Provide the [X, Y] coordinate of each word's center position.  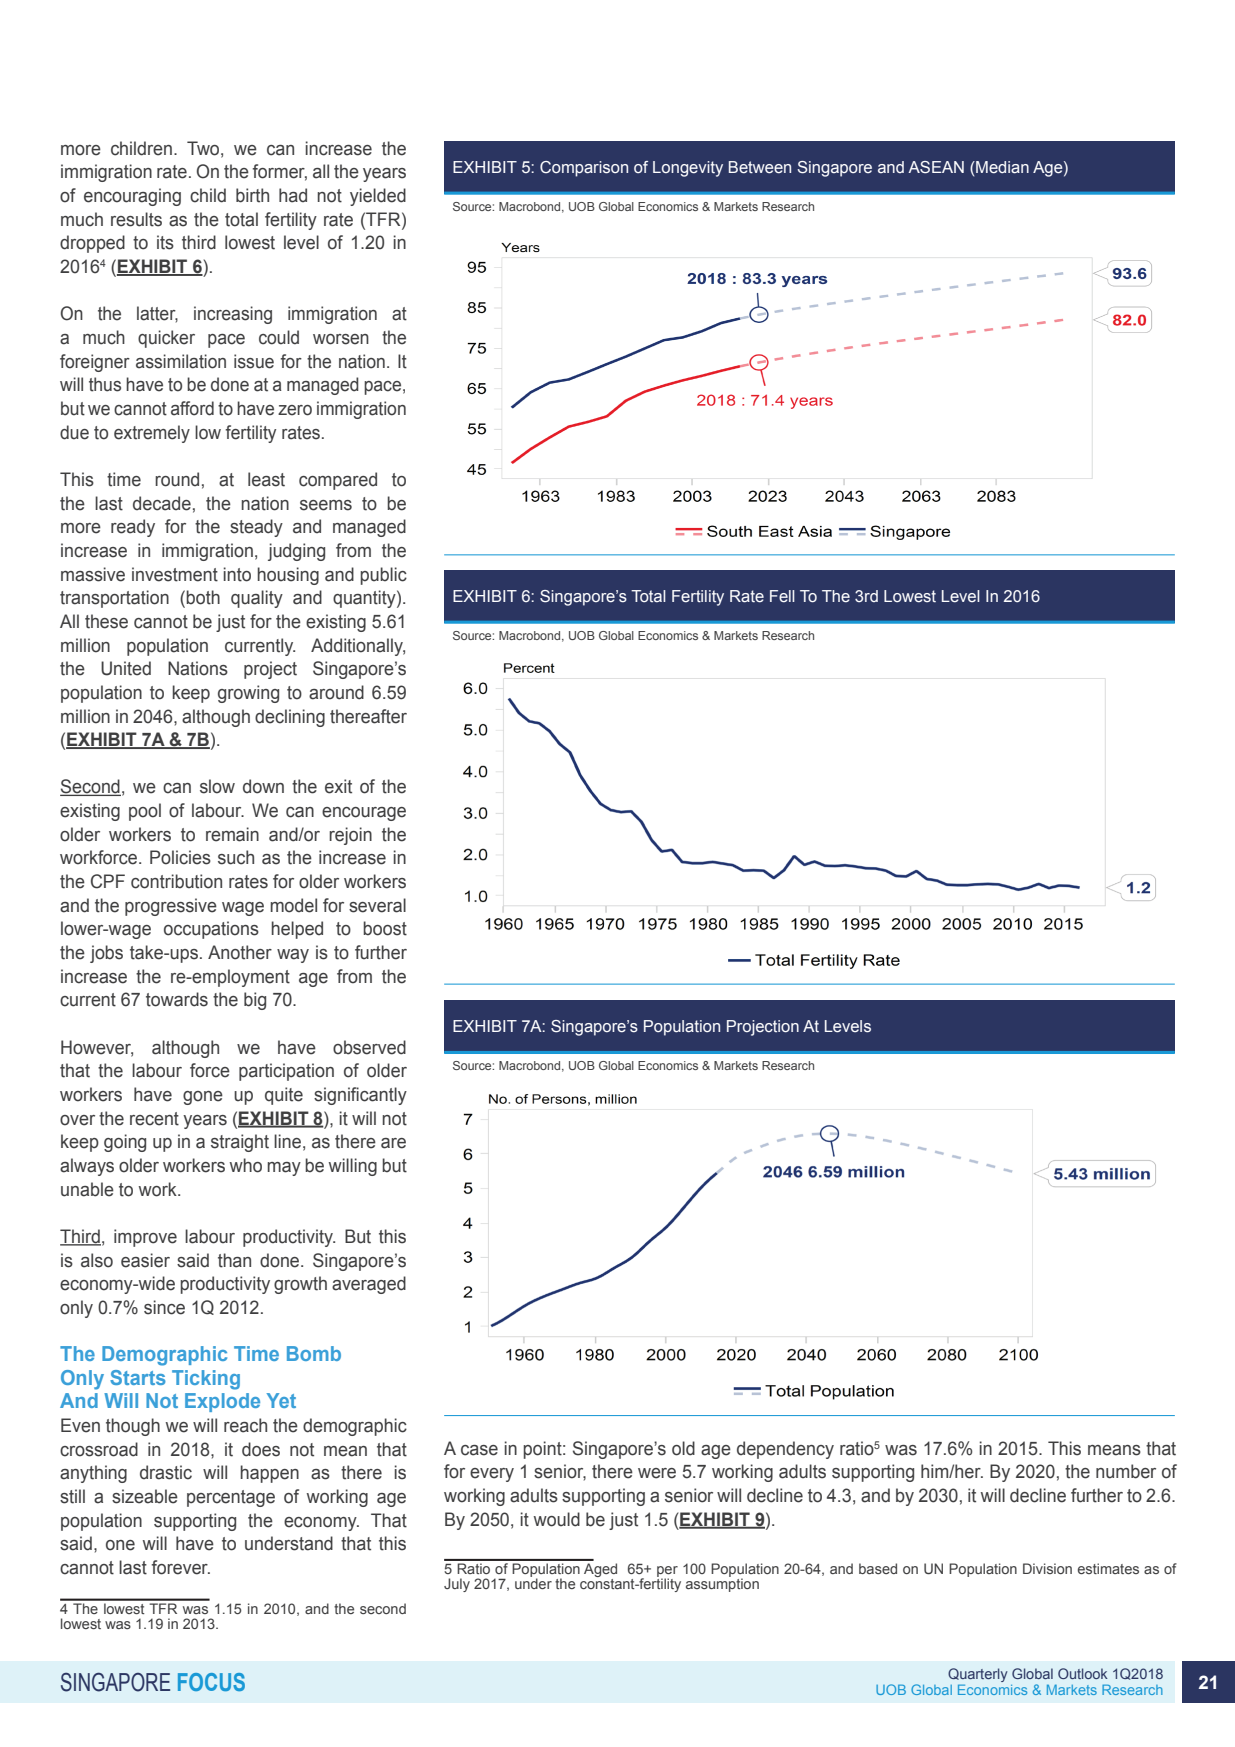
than [234, 1260]
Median [1001, 167]
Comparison [584, 169]
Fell [782, 596]
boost [385, 928]
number [1126, 1471]
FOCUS [211, 1682]
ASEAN [936, 167]
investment [175, 574]
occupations [211, 930]
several [377, 905]
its [165, 242]
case [479, 1450]
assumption [722, 1584]
